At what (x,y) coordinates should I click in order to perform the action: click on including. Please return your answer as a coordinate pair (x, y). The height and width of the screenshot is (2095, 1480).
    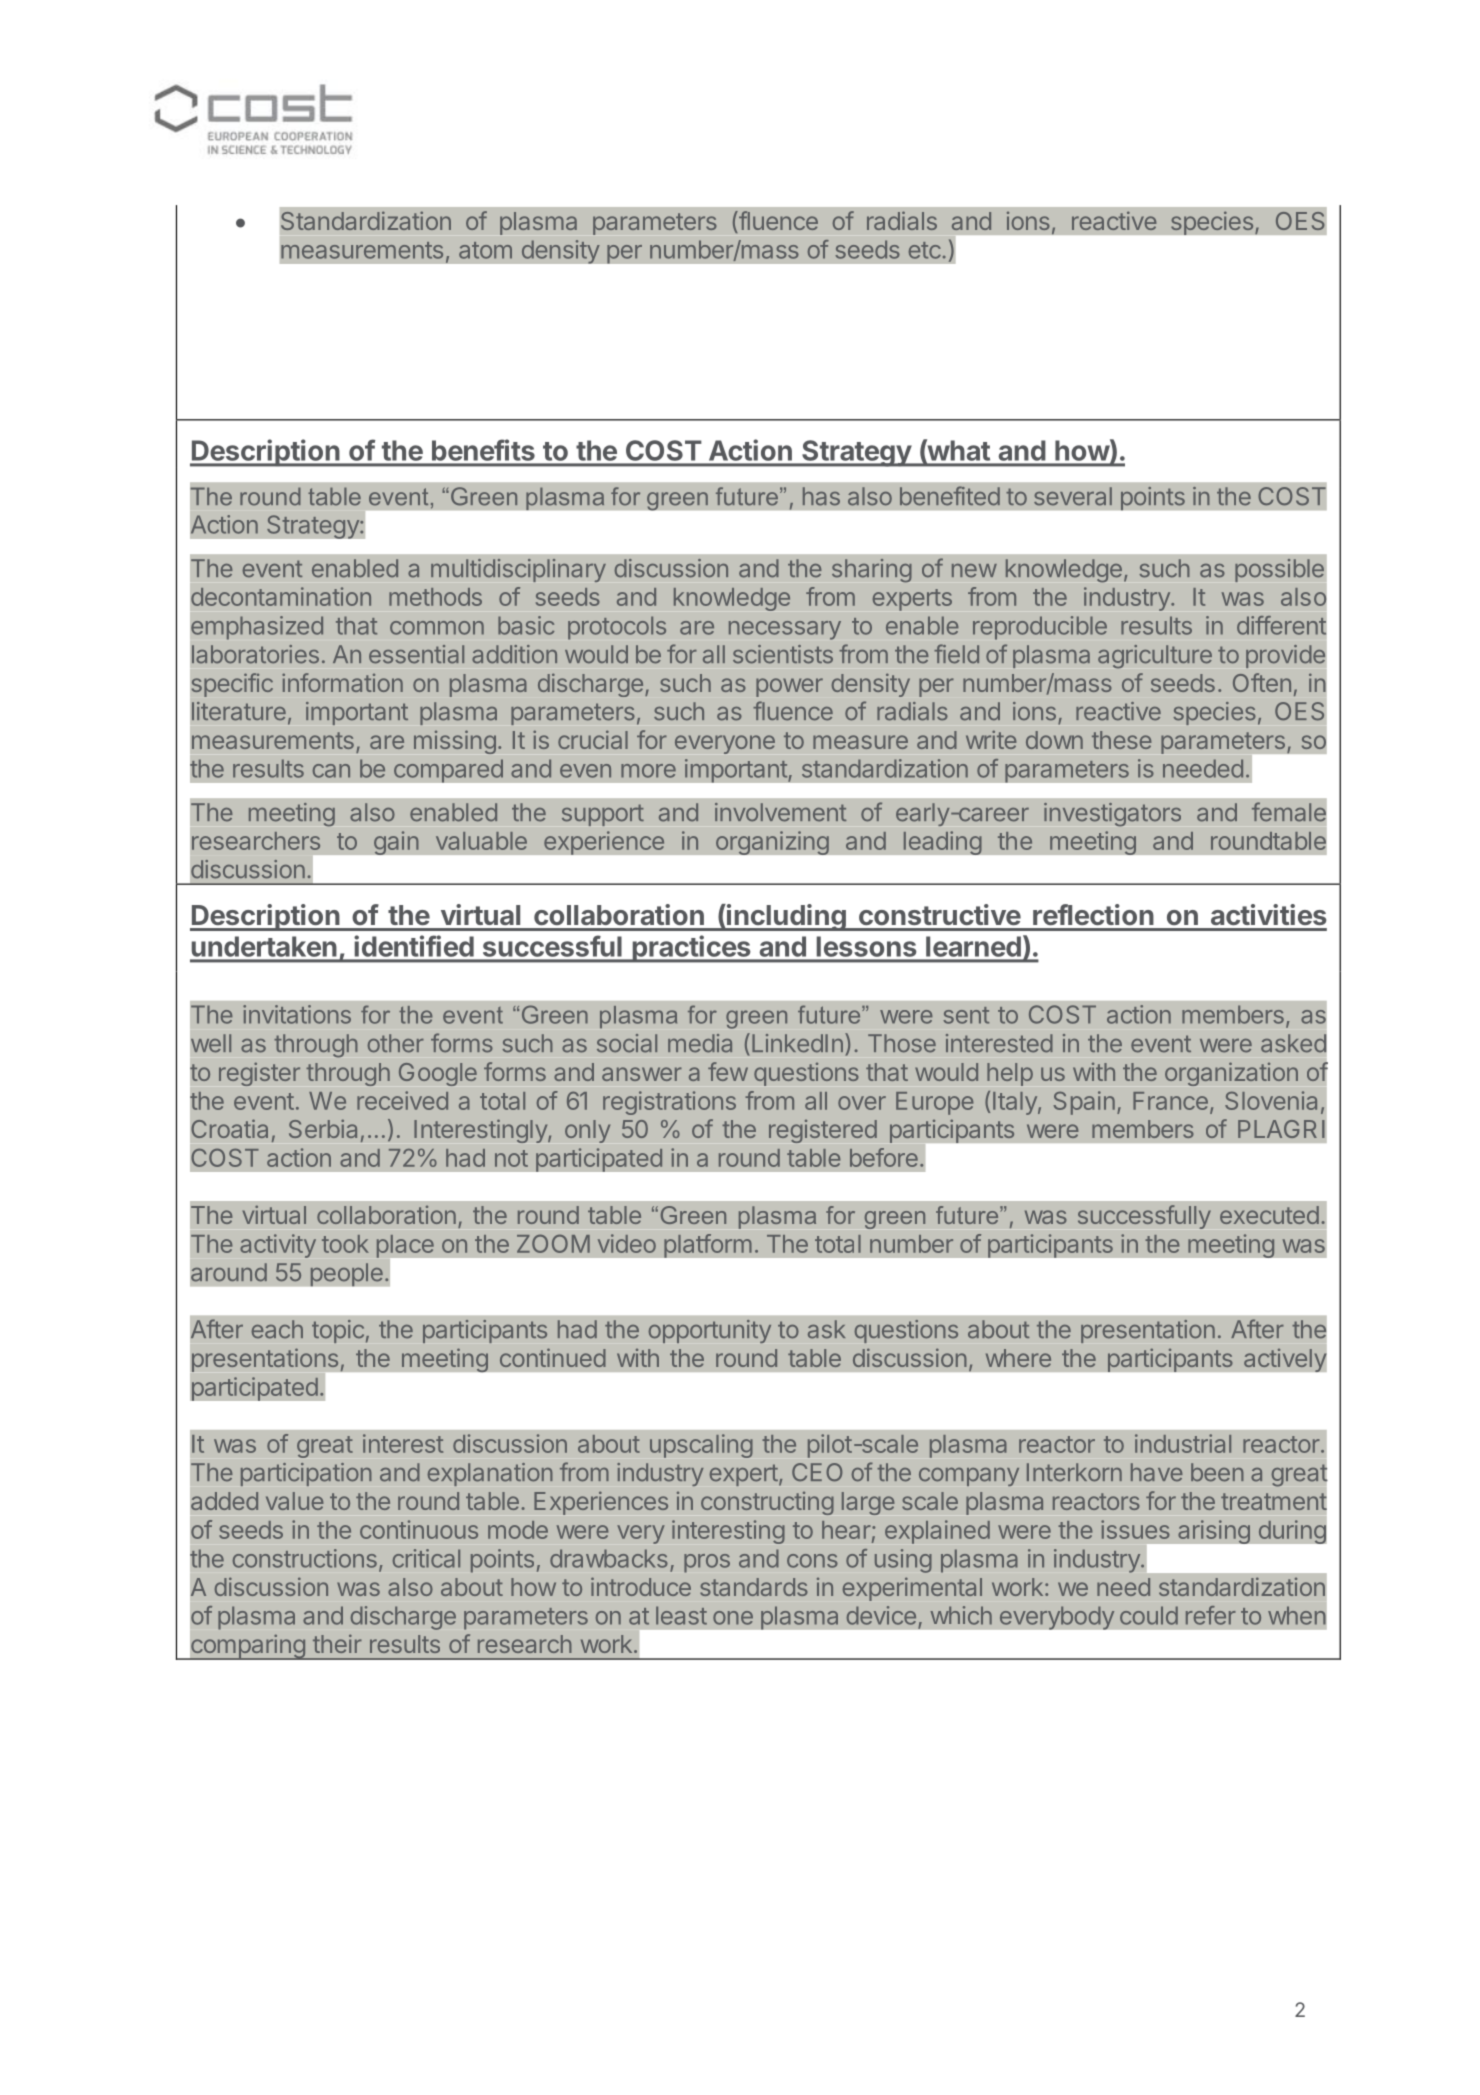
    Looking at the image, I should click on (786, 917).
